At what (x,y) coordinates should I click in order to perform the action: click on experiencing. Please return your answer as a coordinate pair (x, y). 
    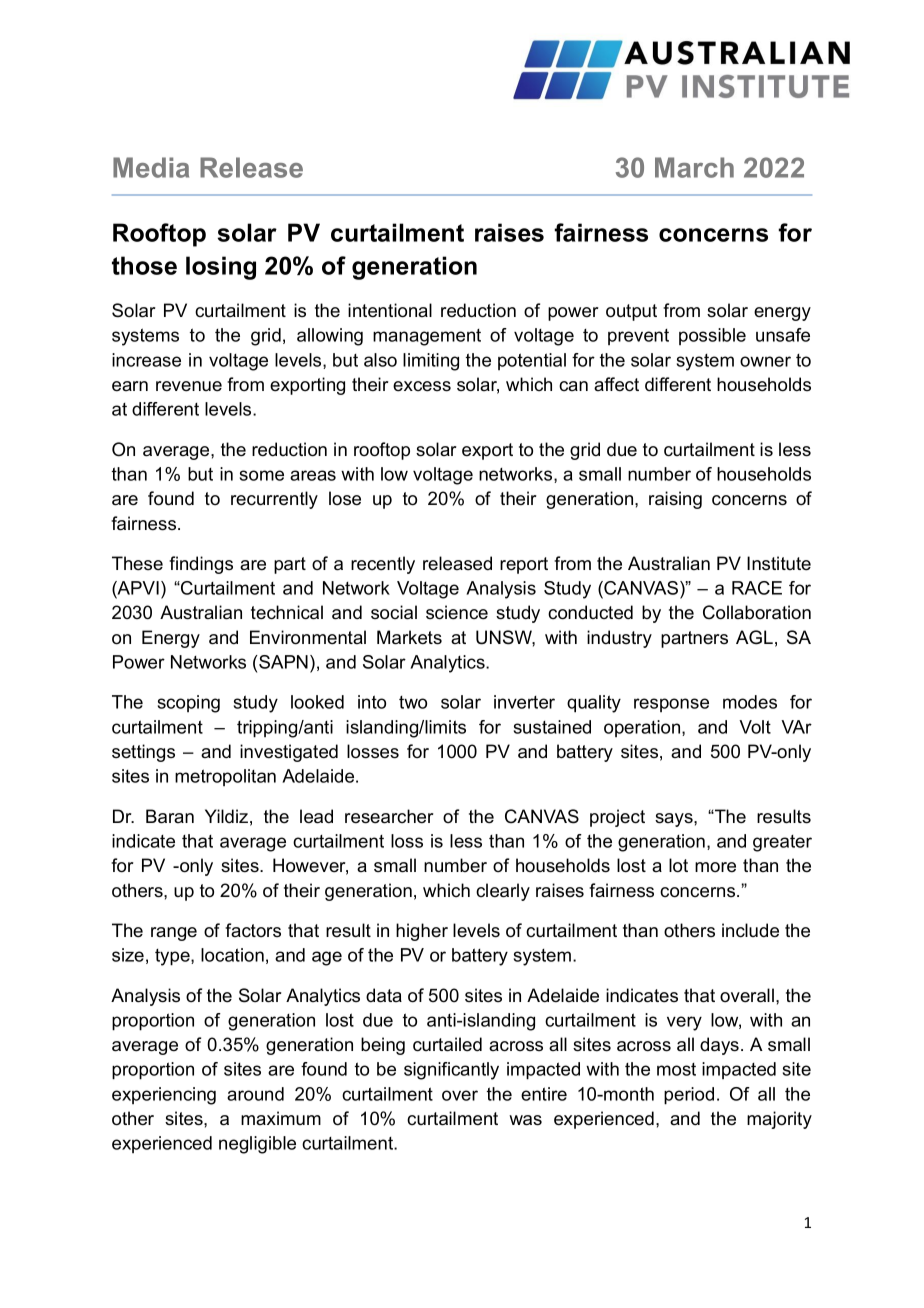
    Looking at the image, I should click on (164, 1096).
